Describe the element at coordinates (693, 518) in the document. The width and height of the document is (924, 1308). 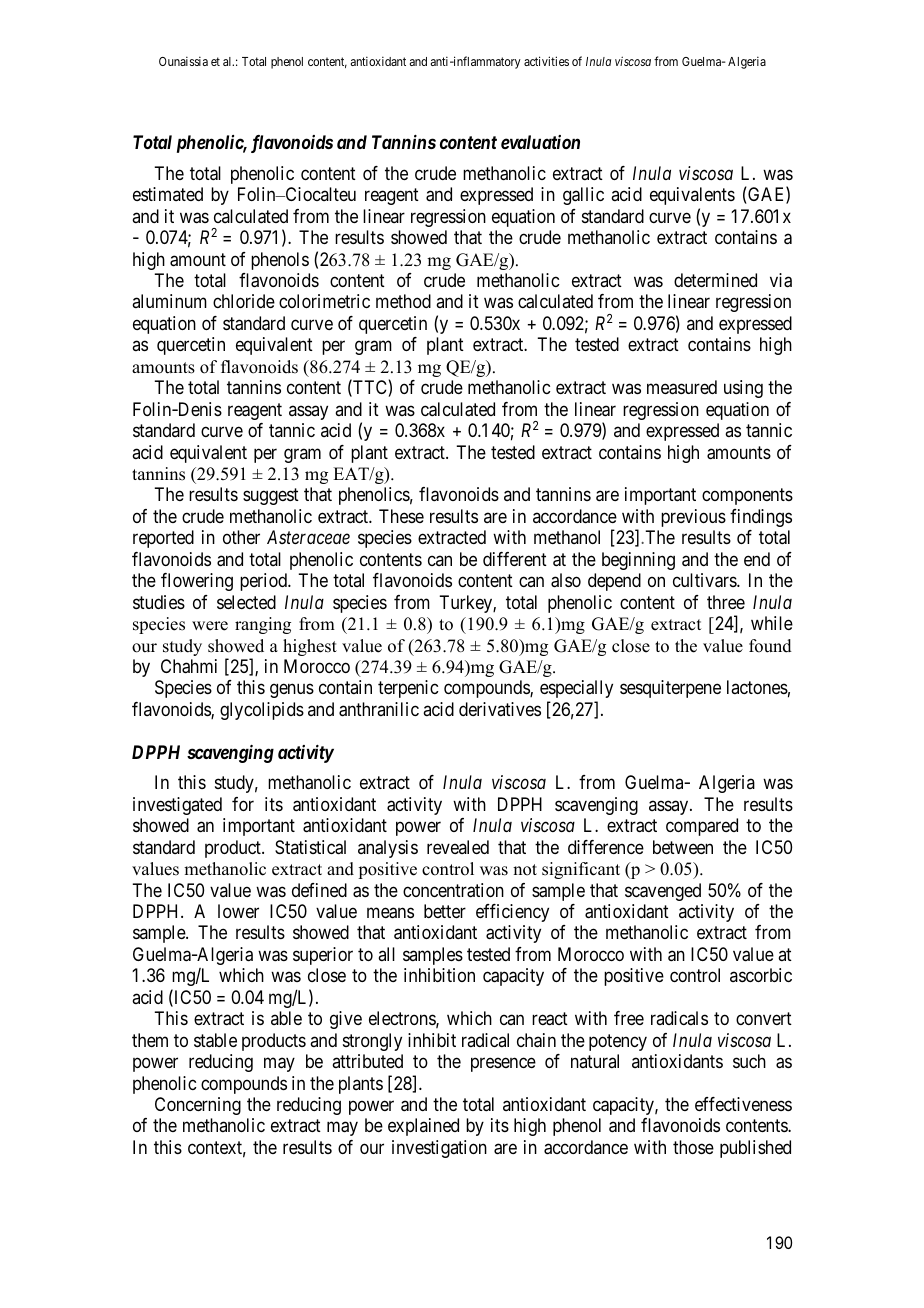
I see `previous` at that location.
